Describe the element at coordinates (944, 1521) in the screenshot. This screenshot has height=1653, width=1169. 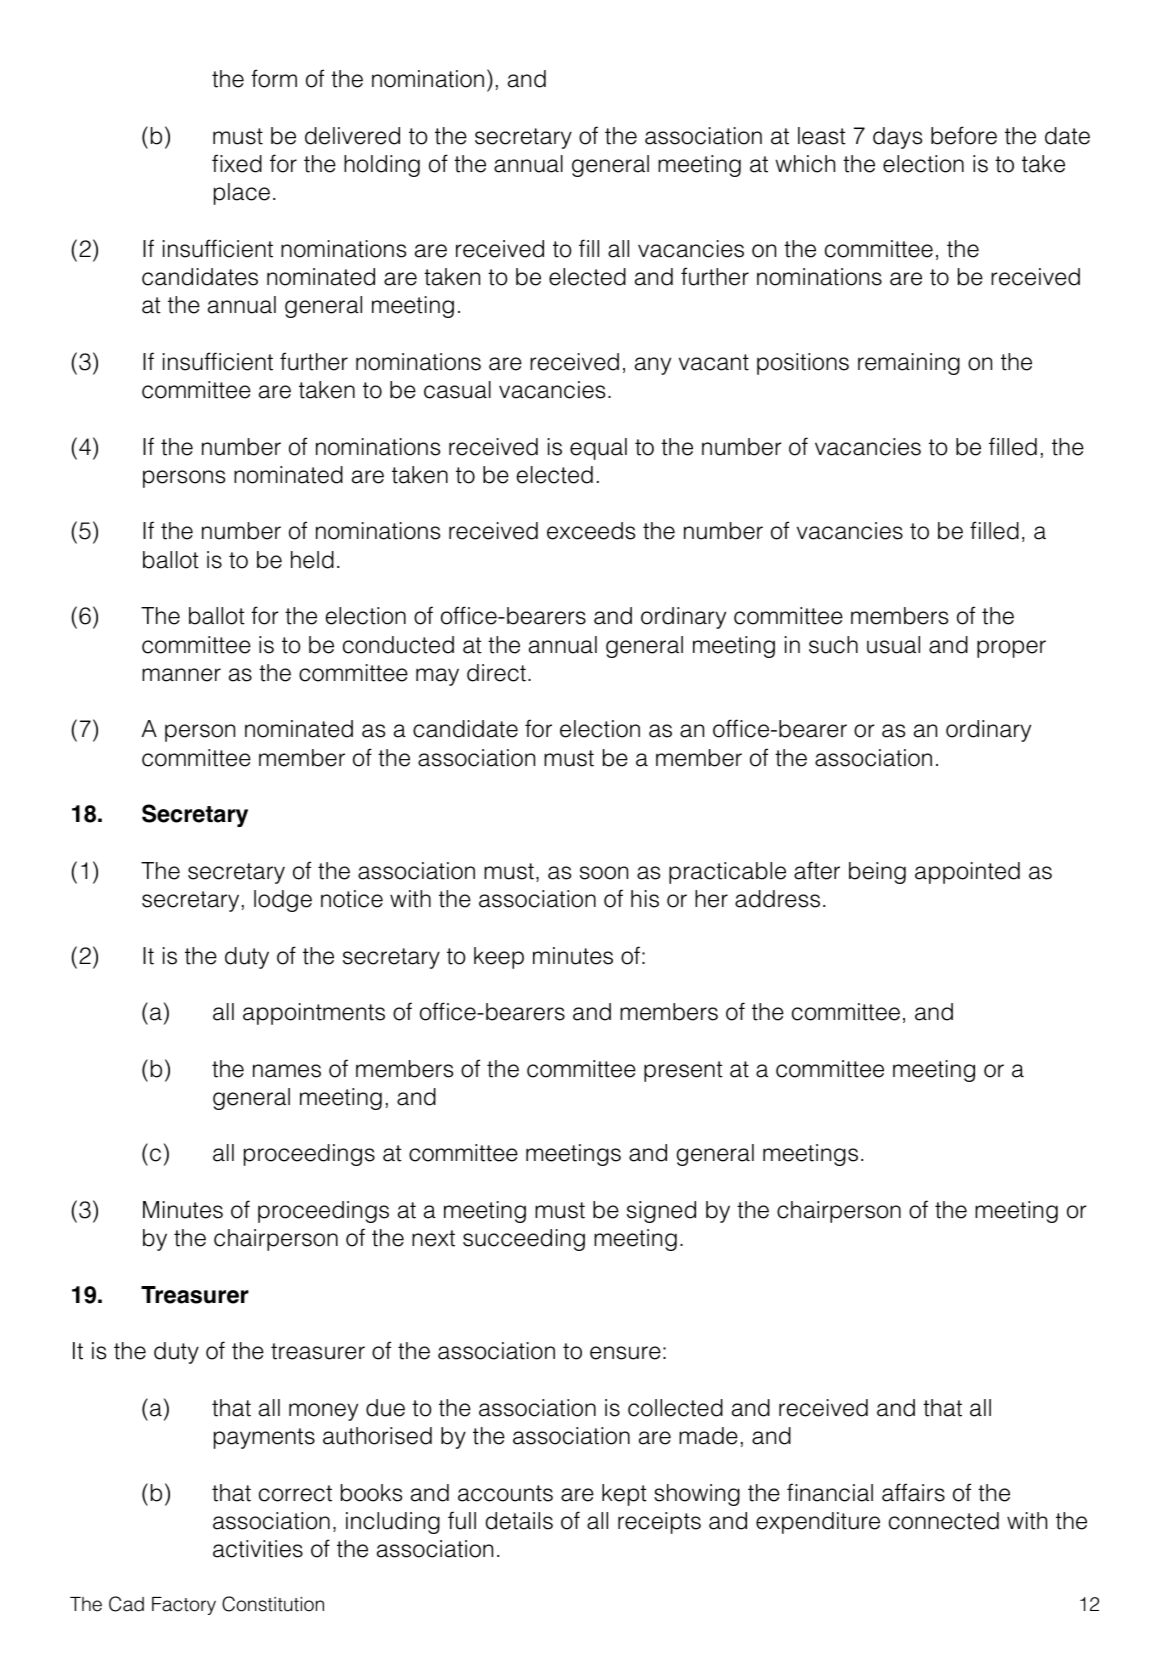
I see `connected` at that location.
